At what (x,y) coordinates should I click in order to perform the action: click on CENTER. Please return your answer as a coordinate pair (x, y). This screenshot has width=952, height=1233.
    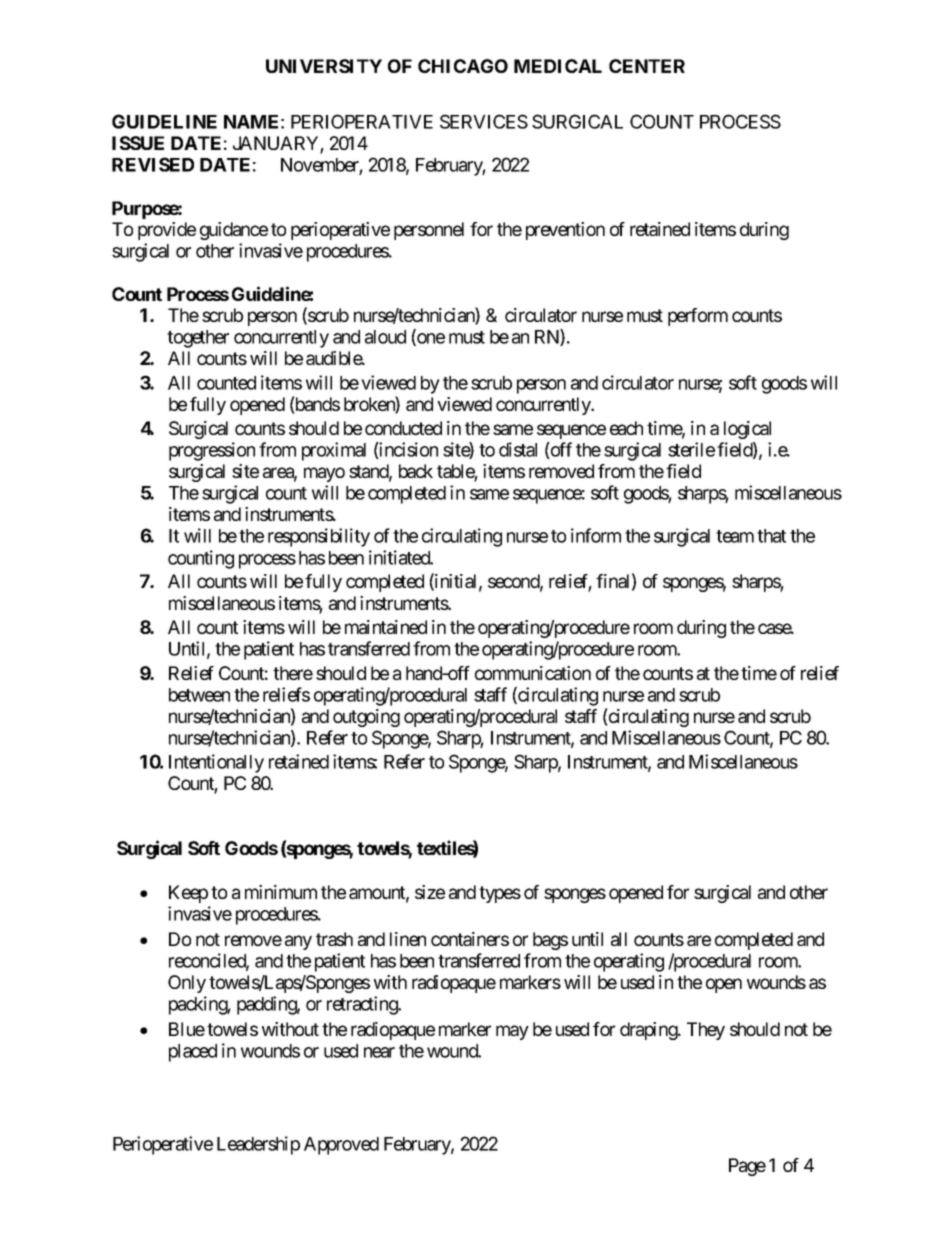
    Looking at the image, I should click on (647, 66).
